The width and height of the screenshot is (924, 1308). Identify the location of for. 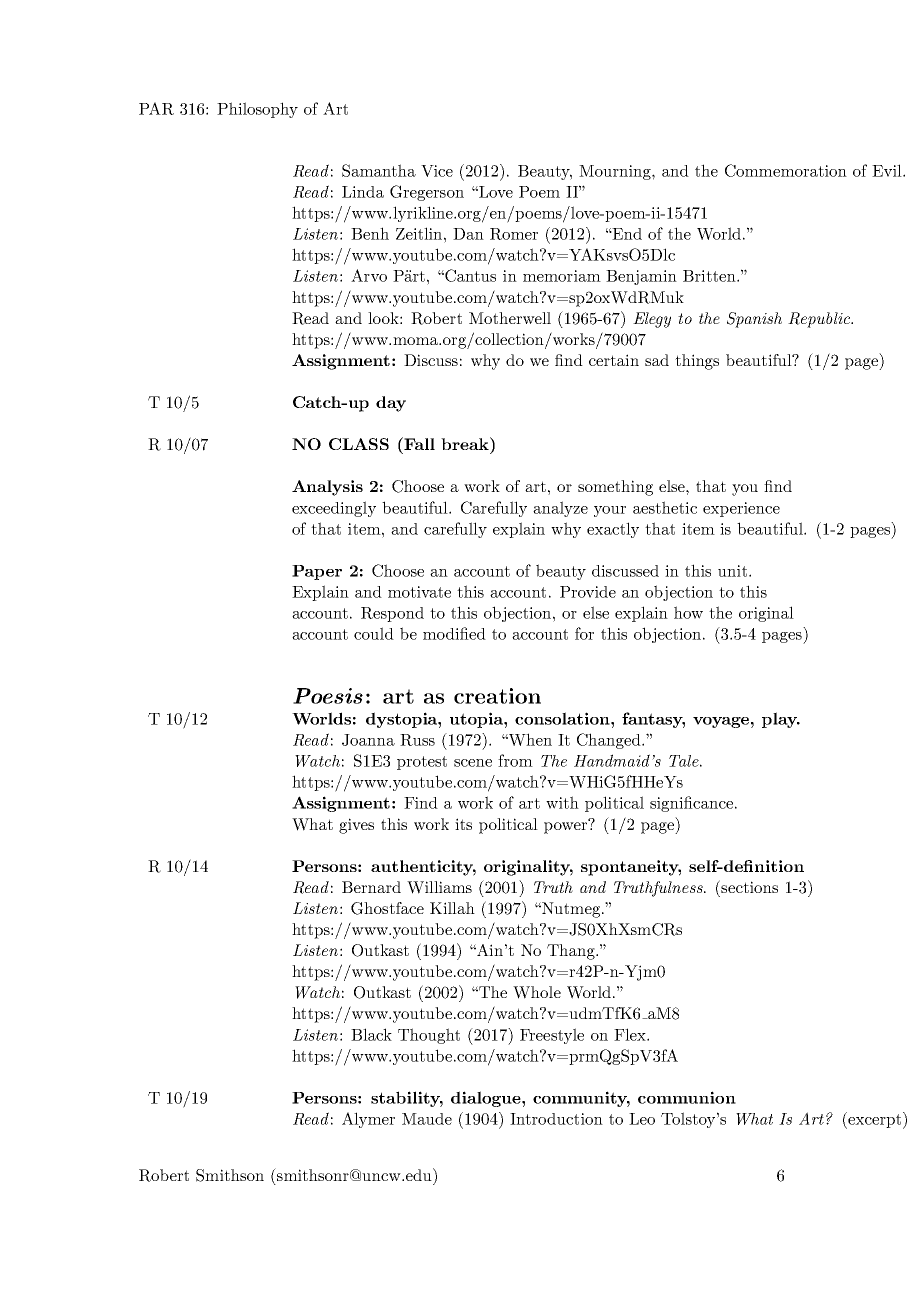
(584, 633).
